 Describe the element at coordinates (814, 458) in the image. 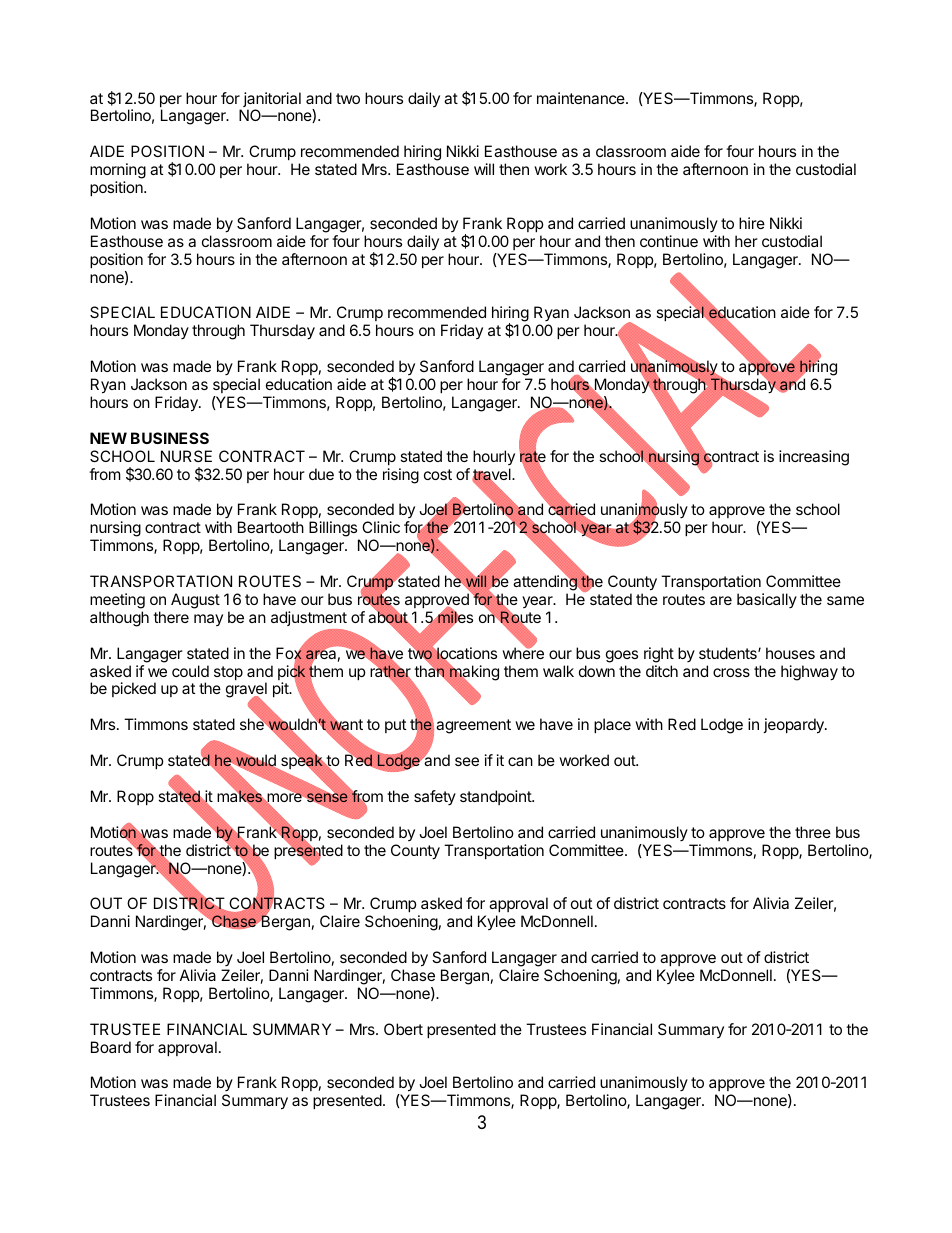

I see `increasing` at that location.
